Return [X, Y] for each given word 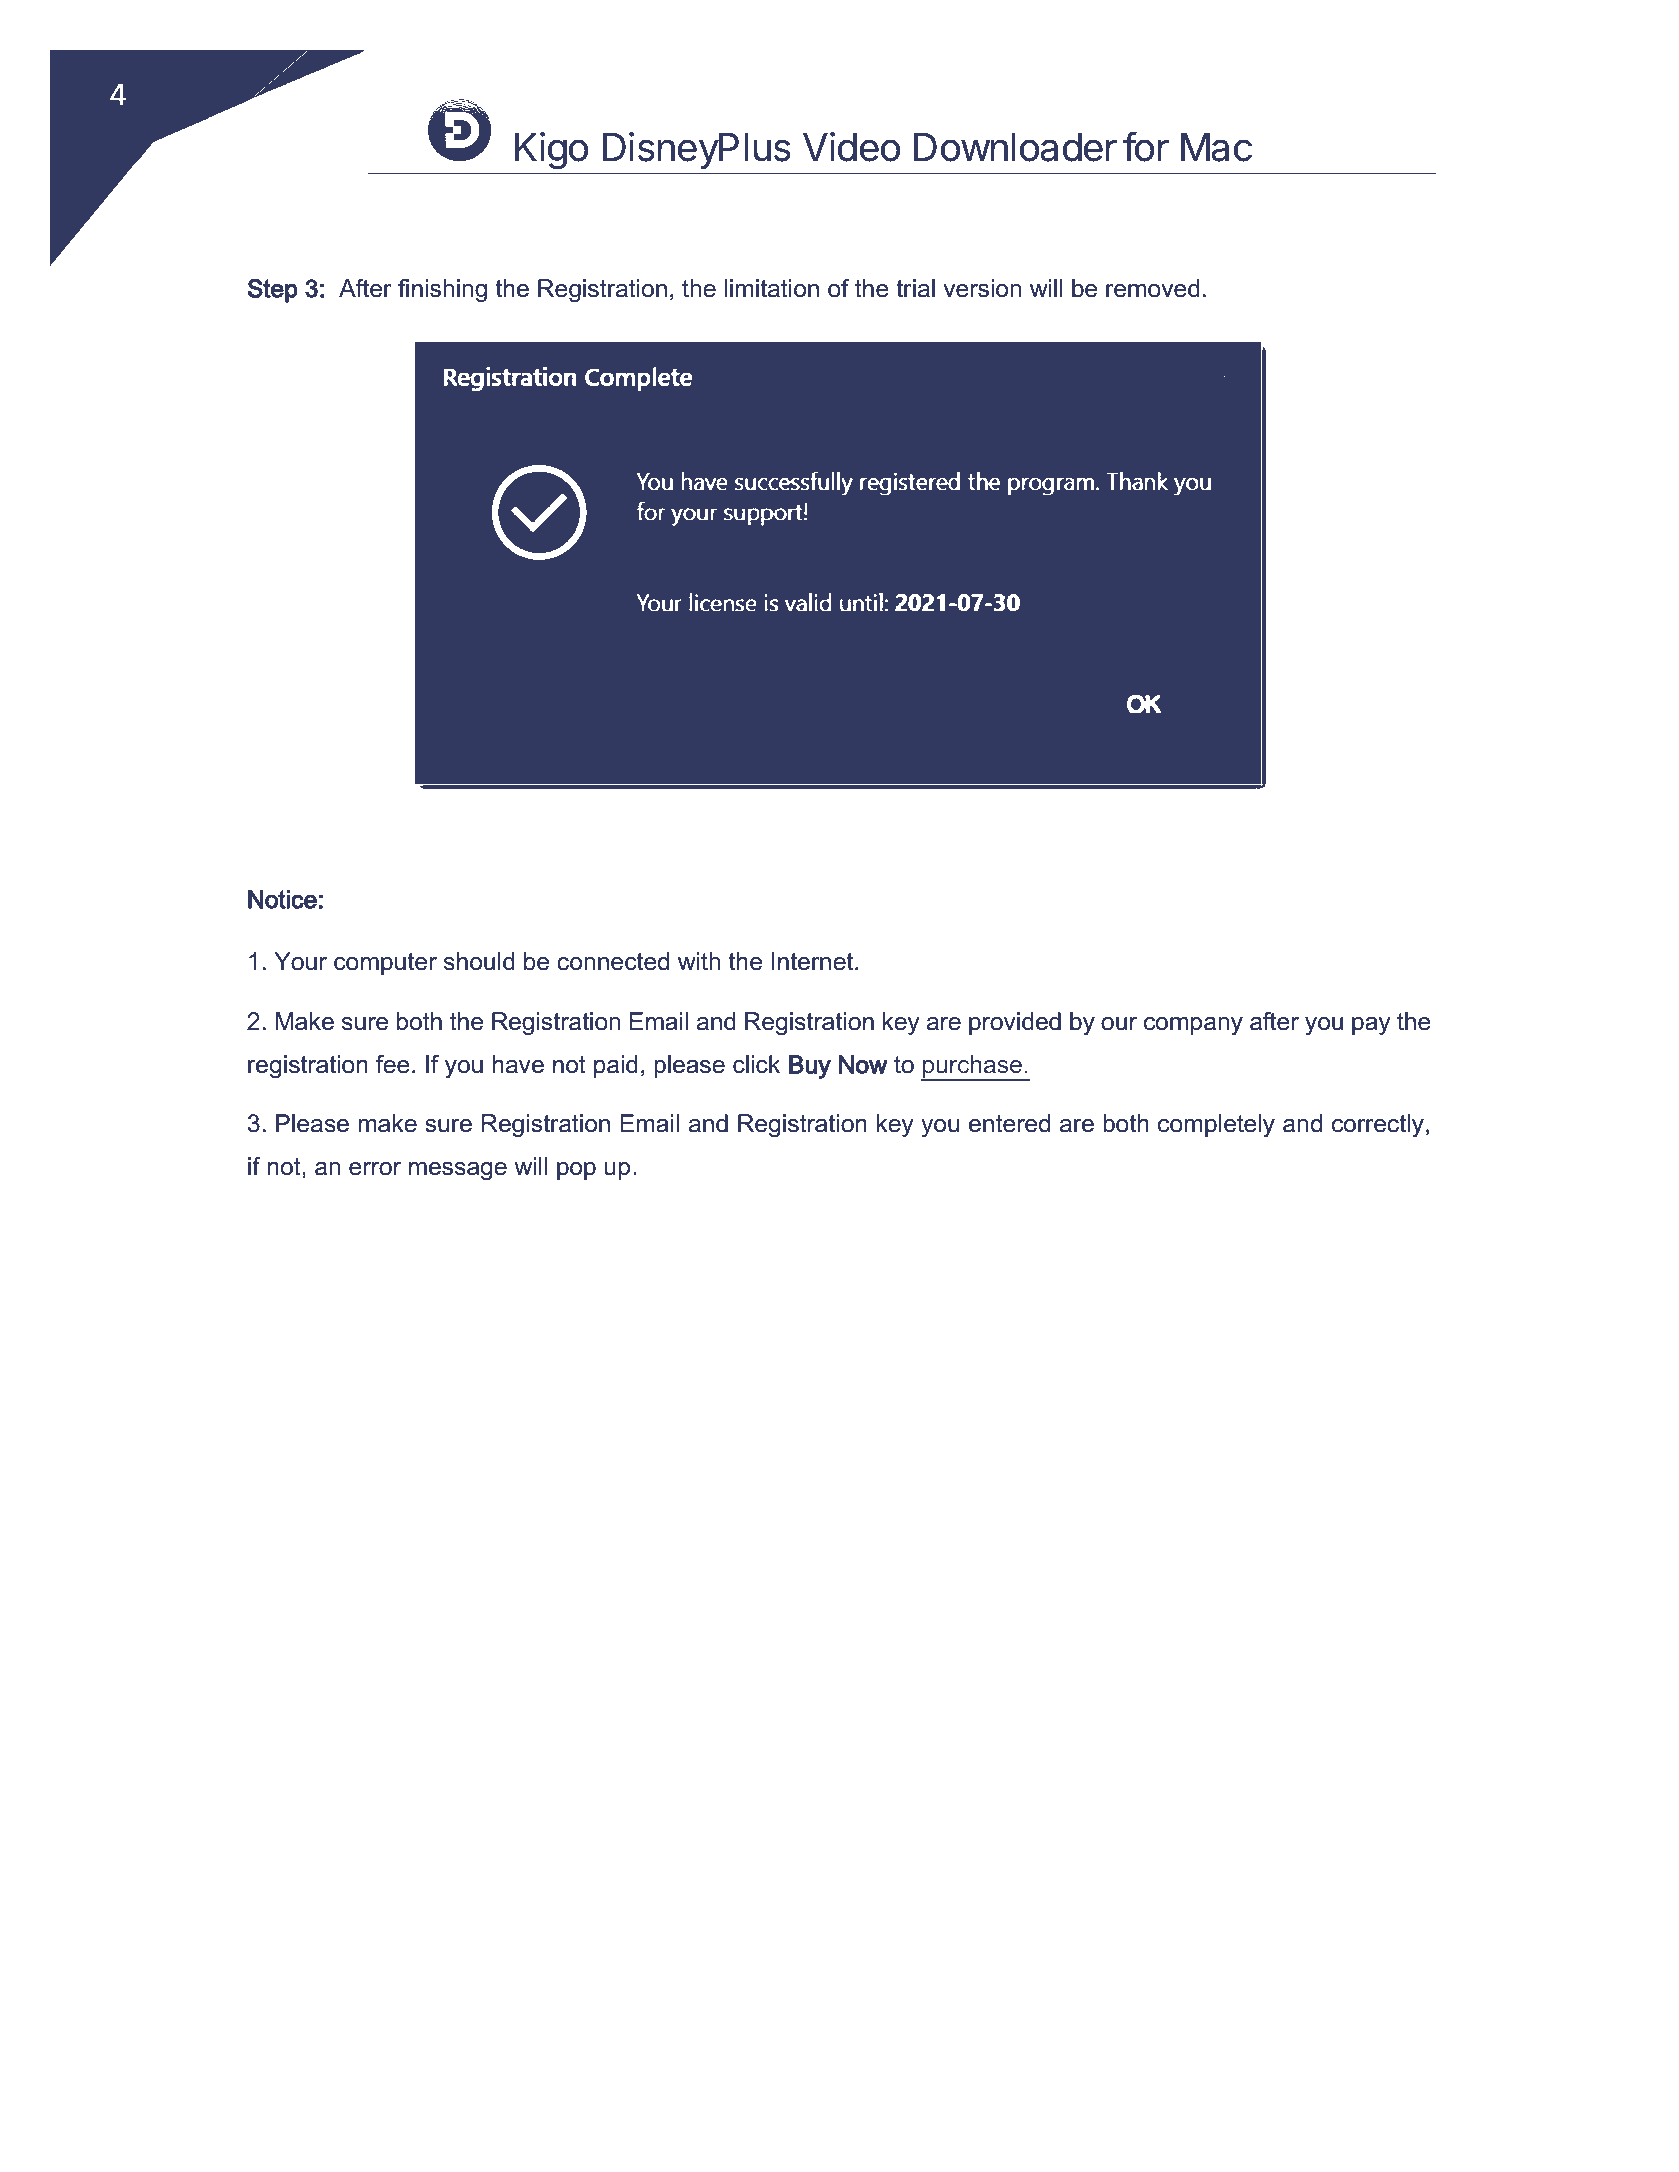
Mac [1216, 147]
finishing [442, 290]
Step [272, 291]
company [1193, 1026]
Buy [810, 1067]
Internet [813, 961]
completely [1216, 1125]
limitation [772, 288]
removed [1153, 288]
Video [851, 147]
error [375, 1169]
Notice [282, 899]
